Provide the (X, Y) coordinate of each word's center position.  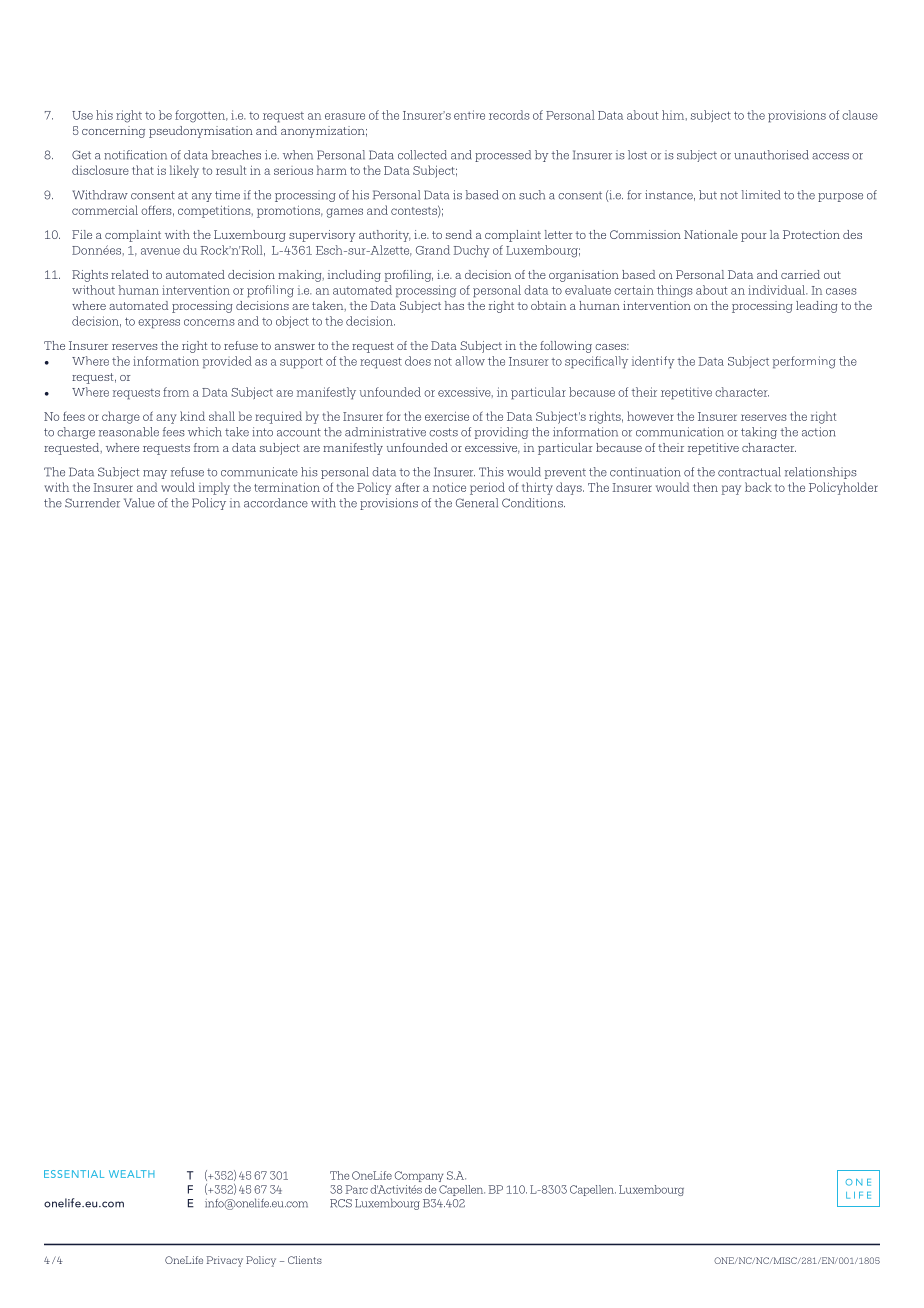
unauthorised (771, 155)
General (477, 503)
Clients (305, 1260)
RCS (341, 1203)
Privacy (225, 1261)
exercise (447, 416)
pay (731, 490)
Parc (357, 1189)
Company (418, 1176)
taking (759, 433)
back (758, 487)
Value (139, 503)
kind (192, 416)
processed (503, 156)
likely (184, 171)
